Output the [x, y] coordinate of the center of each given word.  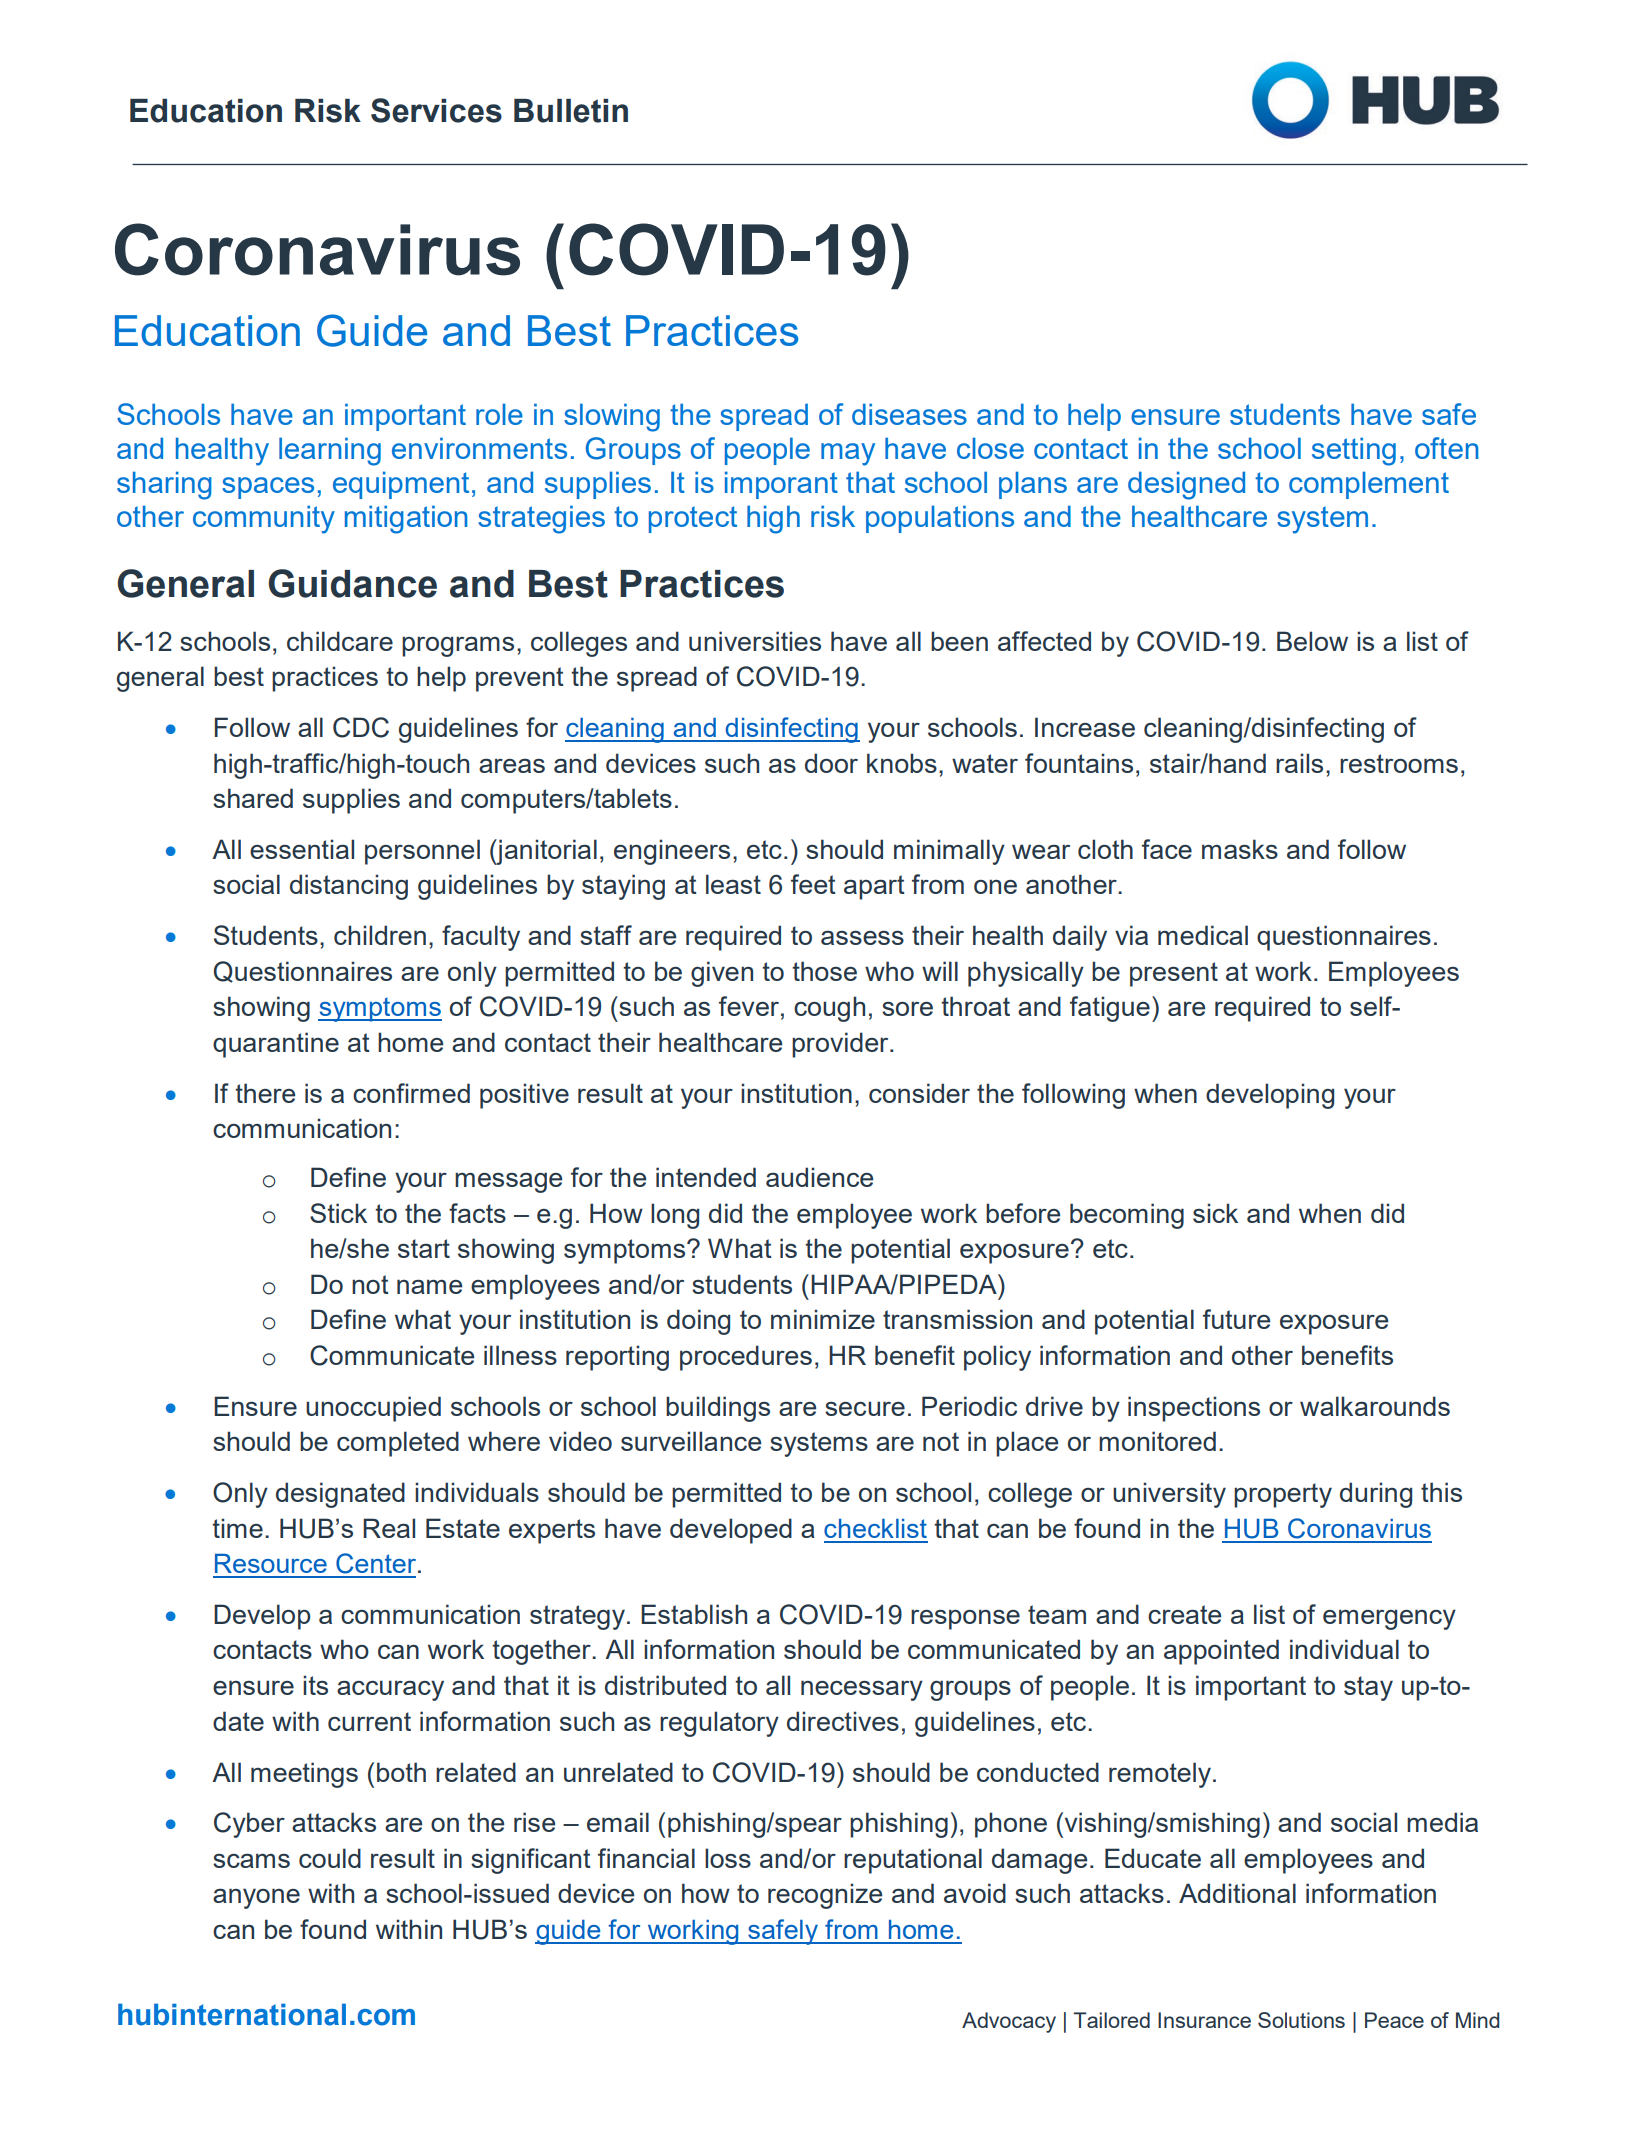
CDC [361, 727]
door [831, 763]
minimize [823, 1319]
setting [1354, 451]
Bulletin [571, 111]
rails [1299, 763]
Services [436, 110]
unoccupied [373, 1409]
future [1236, 1319]
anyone [256, 1898]
